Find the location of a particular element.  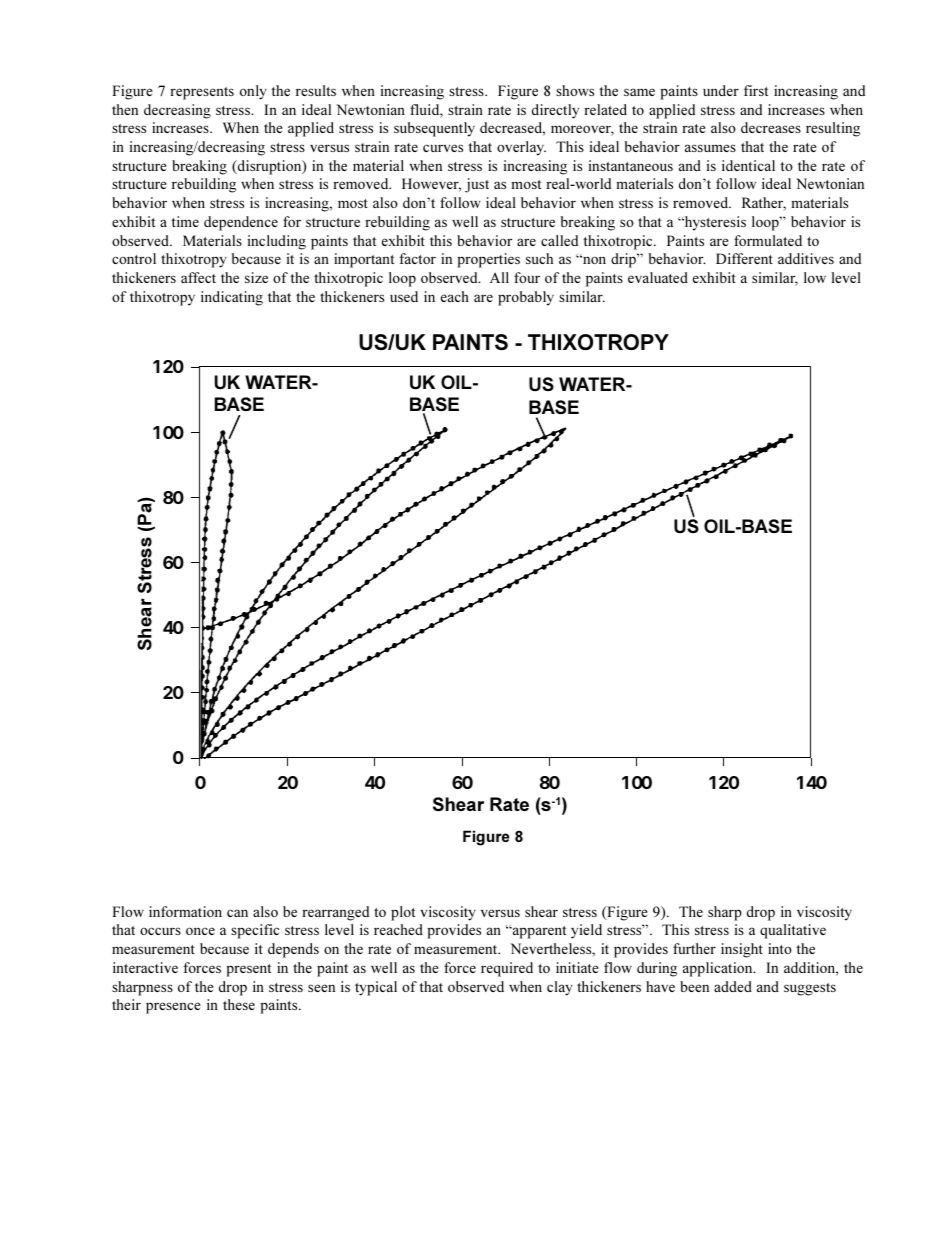

probably is located at coordinates (526, 298).
